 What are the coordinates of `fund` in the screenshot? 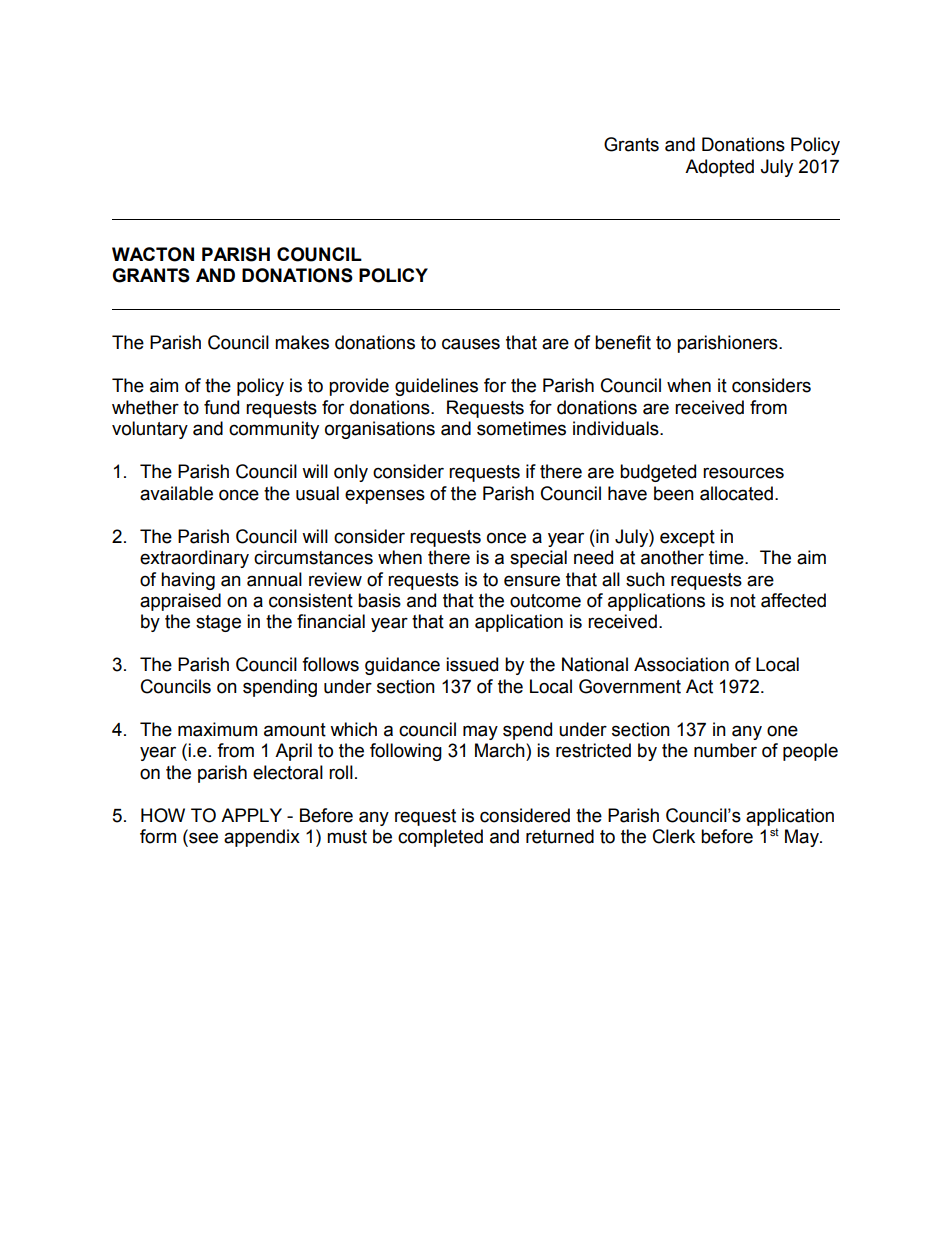 It's located at (221, 407).
